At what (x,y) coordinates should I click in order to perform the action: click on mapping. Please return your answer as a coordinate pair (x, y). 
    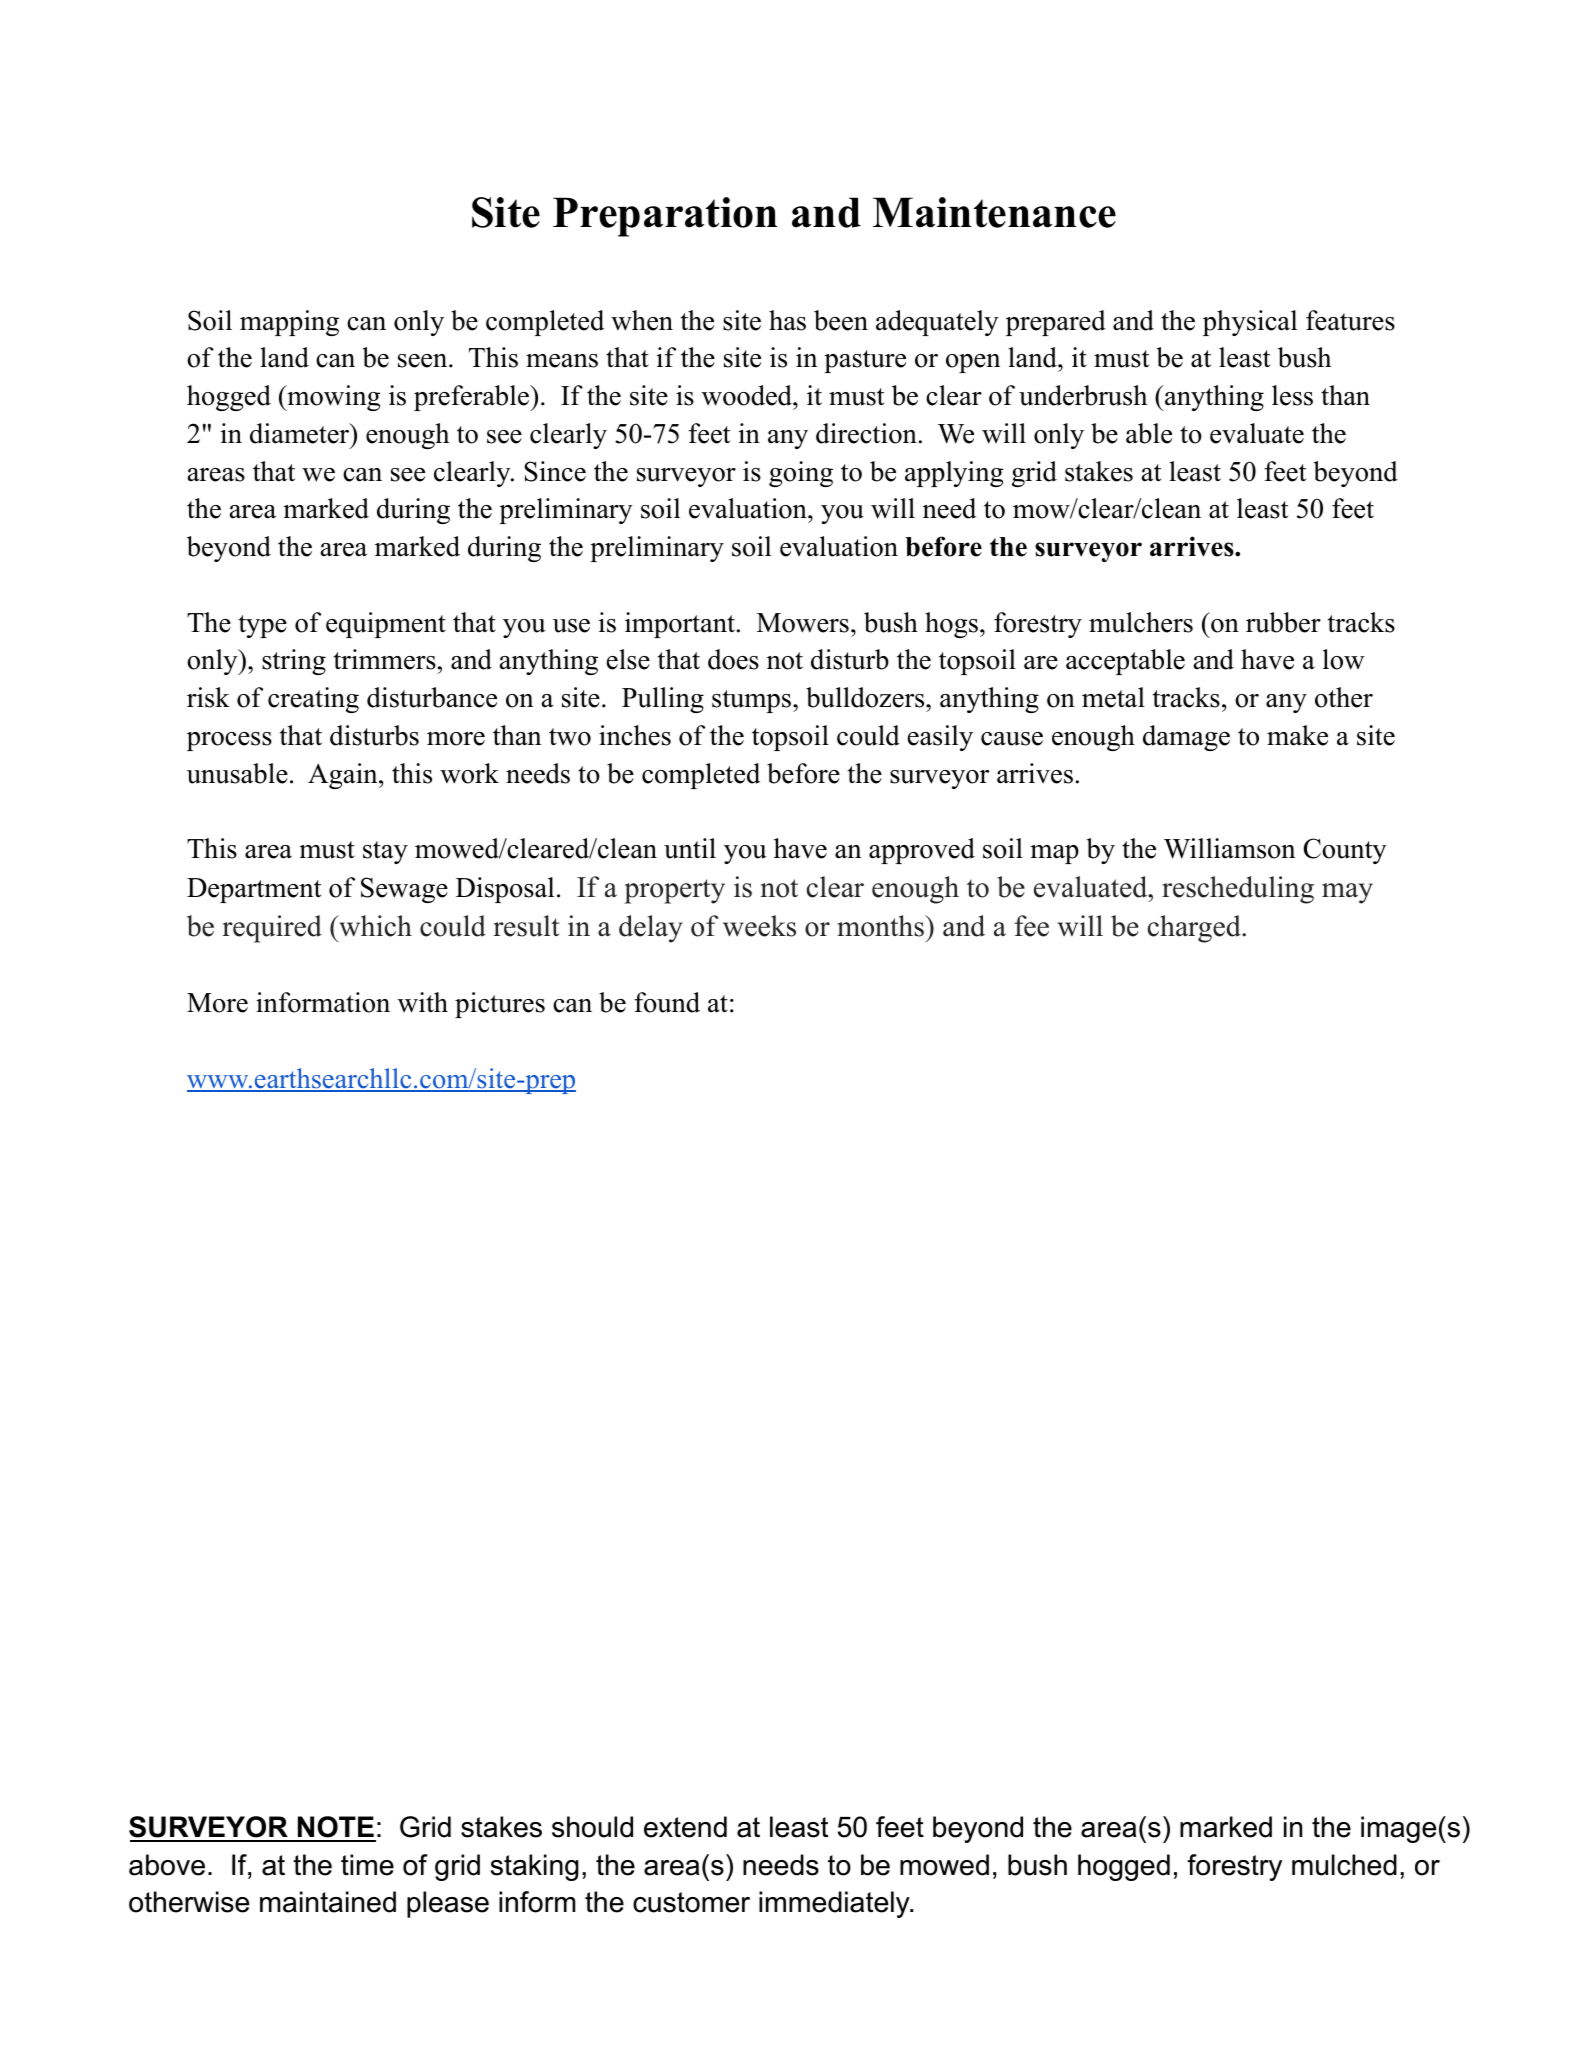
    Looking at the image, I should click on (289, 323).
